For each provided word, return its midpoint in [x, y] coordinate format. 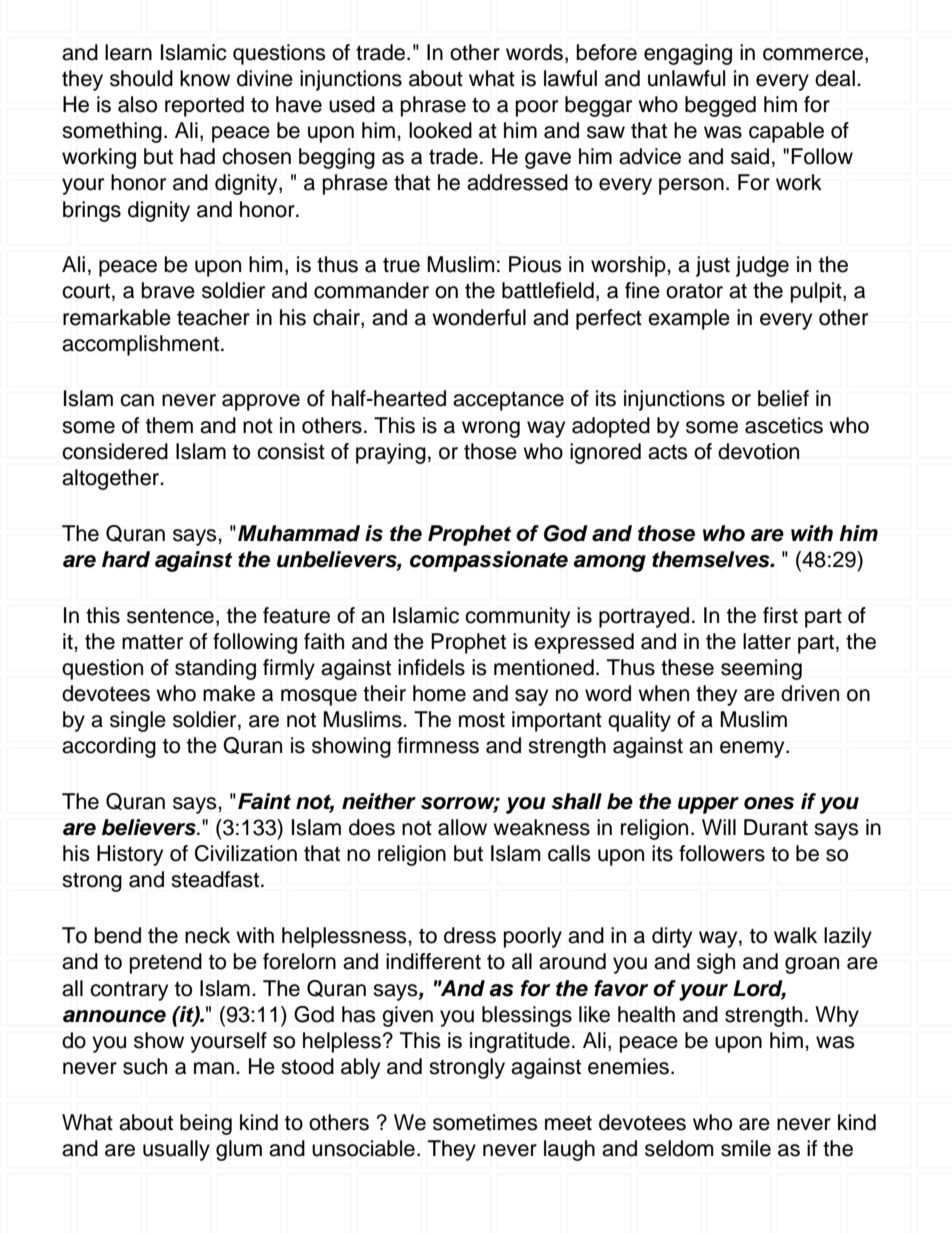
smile [746, 1148]
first [780, 615]
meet [568, 1123]
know [205, 78]
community [517, 617]
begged [720, 106]
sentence [170, 616]
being [206, 1124]
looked [440, 130]
